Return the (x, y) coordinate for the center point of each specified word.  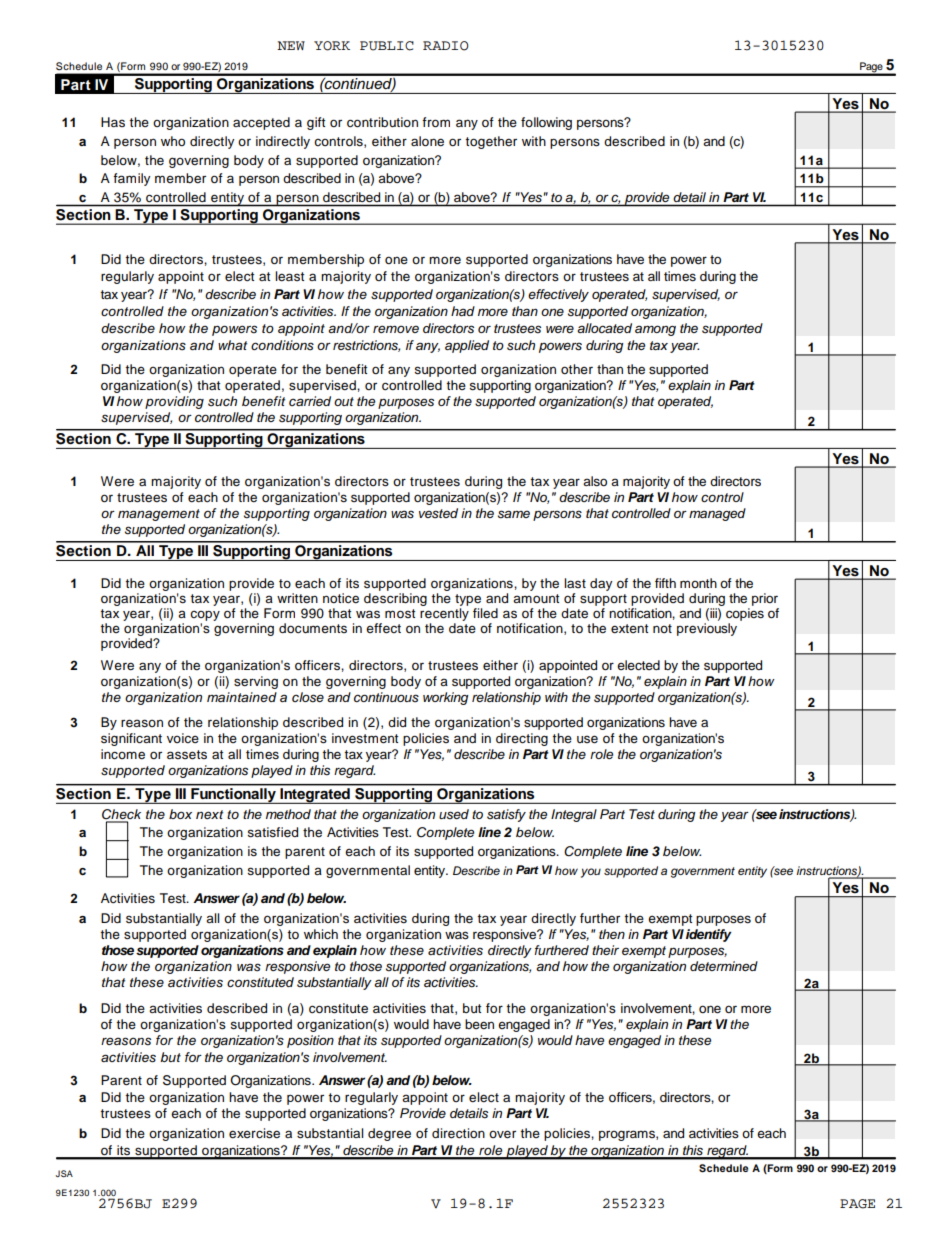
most (400, 613)
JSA (64, 1173)
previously (707, 629)
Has (113, 122)
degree (389, 1134)
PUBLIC (387, 46)
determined (724, 966)
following (546, 123)
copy (205, 617)
